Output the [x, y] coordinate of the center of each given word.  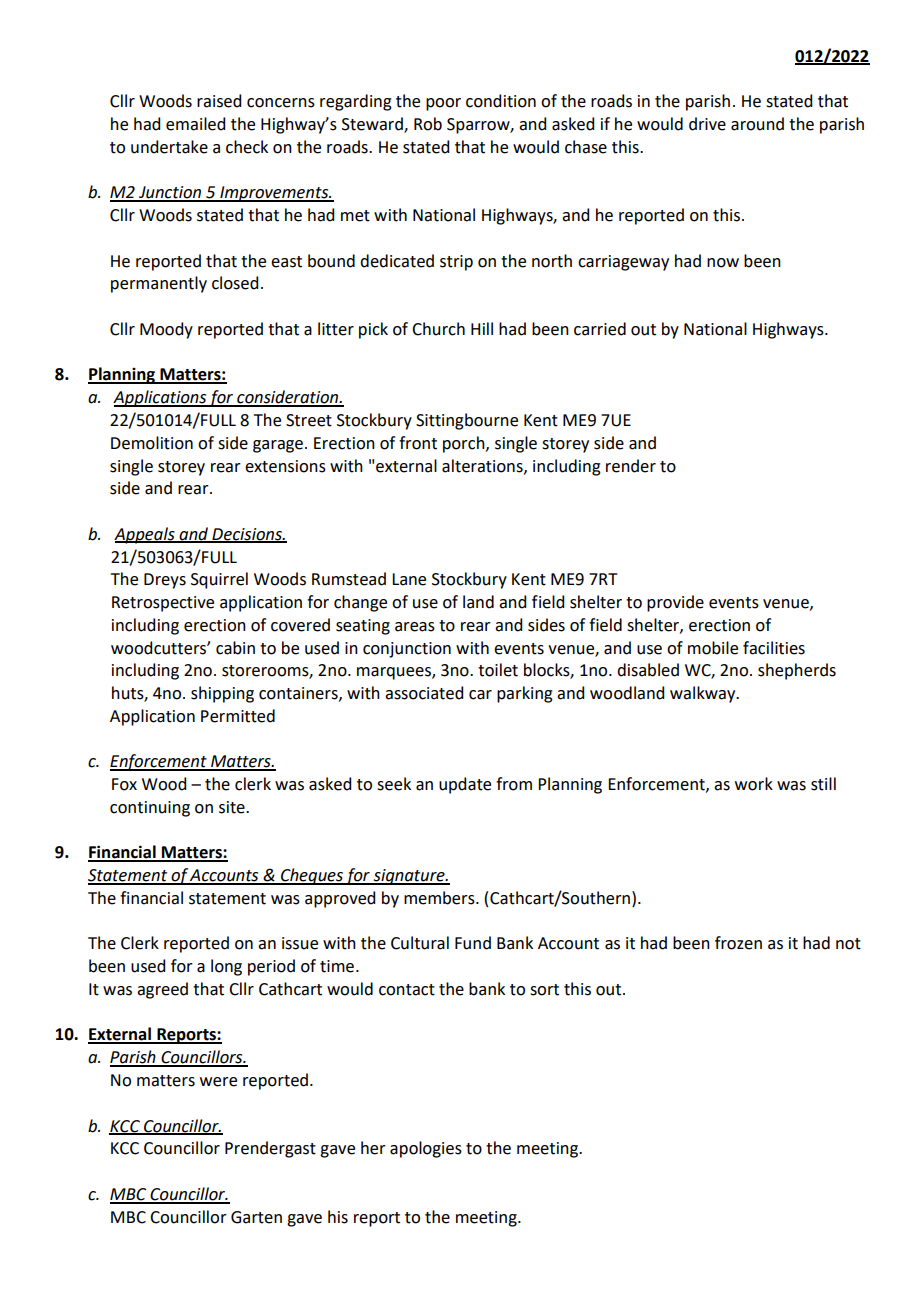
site [233, 807]
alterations [483, 466]
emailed [195, 124]
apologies [426, 1149]
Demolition [152, 443]
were [218, 1082]
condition [501, 101]
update [465, 785]
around [757, 124]
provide [675, 603]
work [754, 784]
